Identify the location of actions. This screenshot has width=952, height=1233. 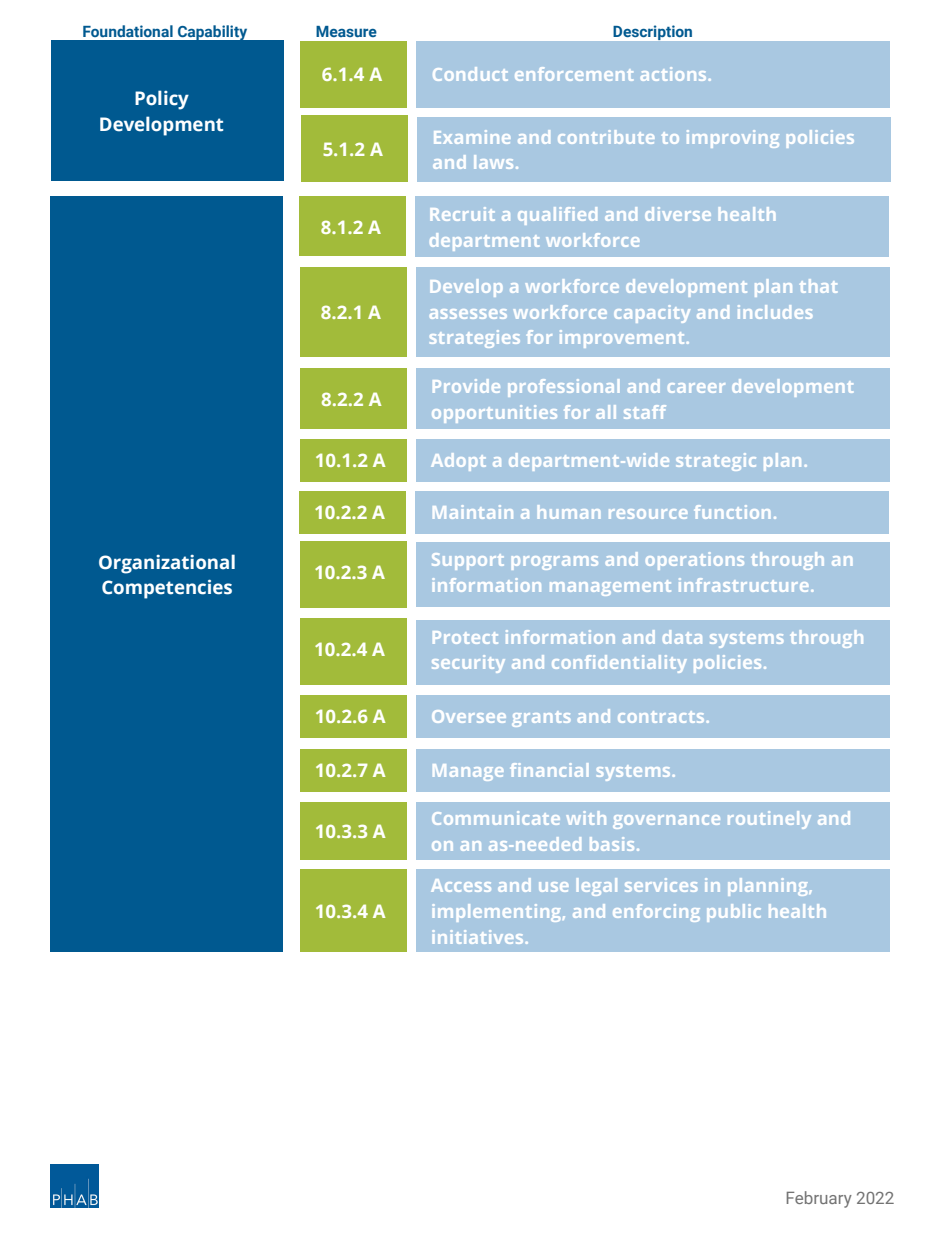
(673, 74).
